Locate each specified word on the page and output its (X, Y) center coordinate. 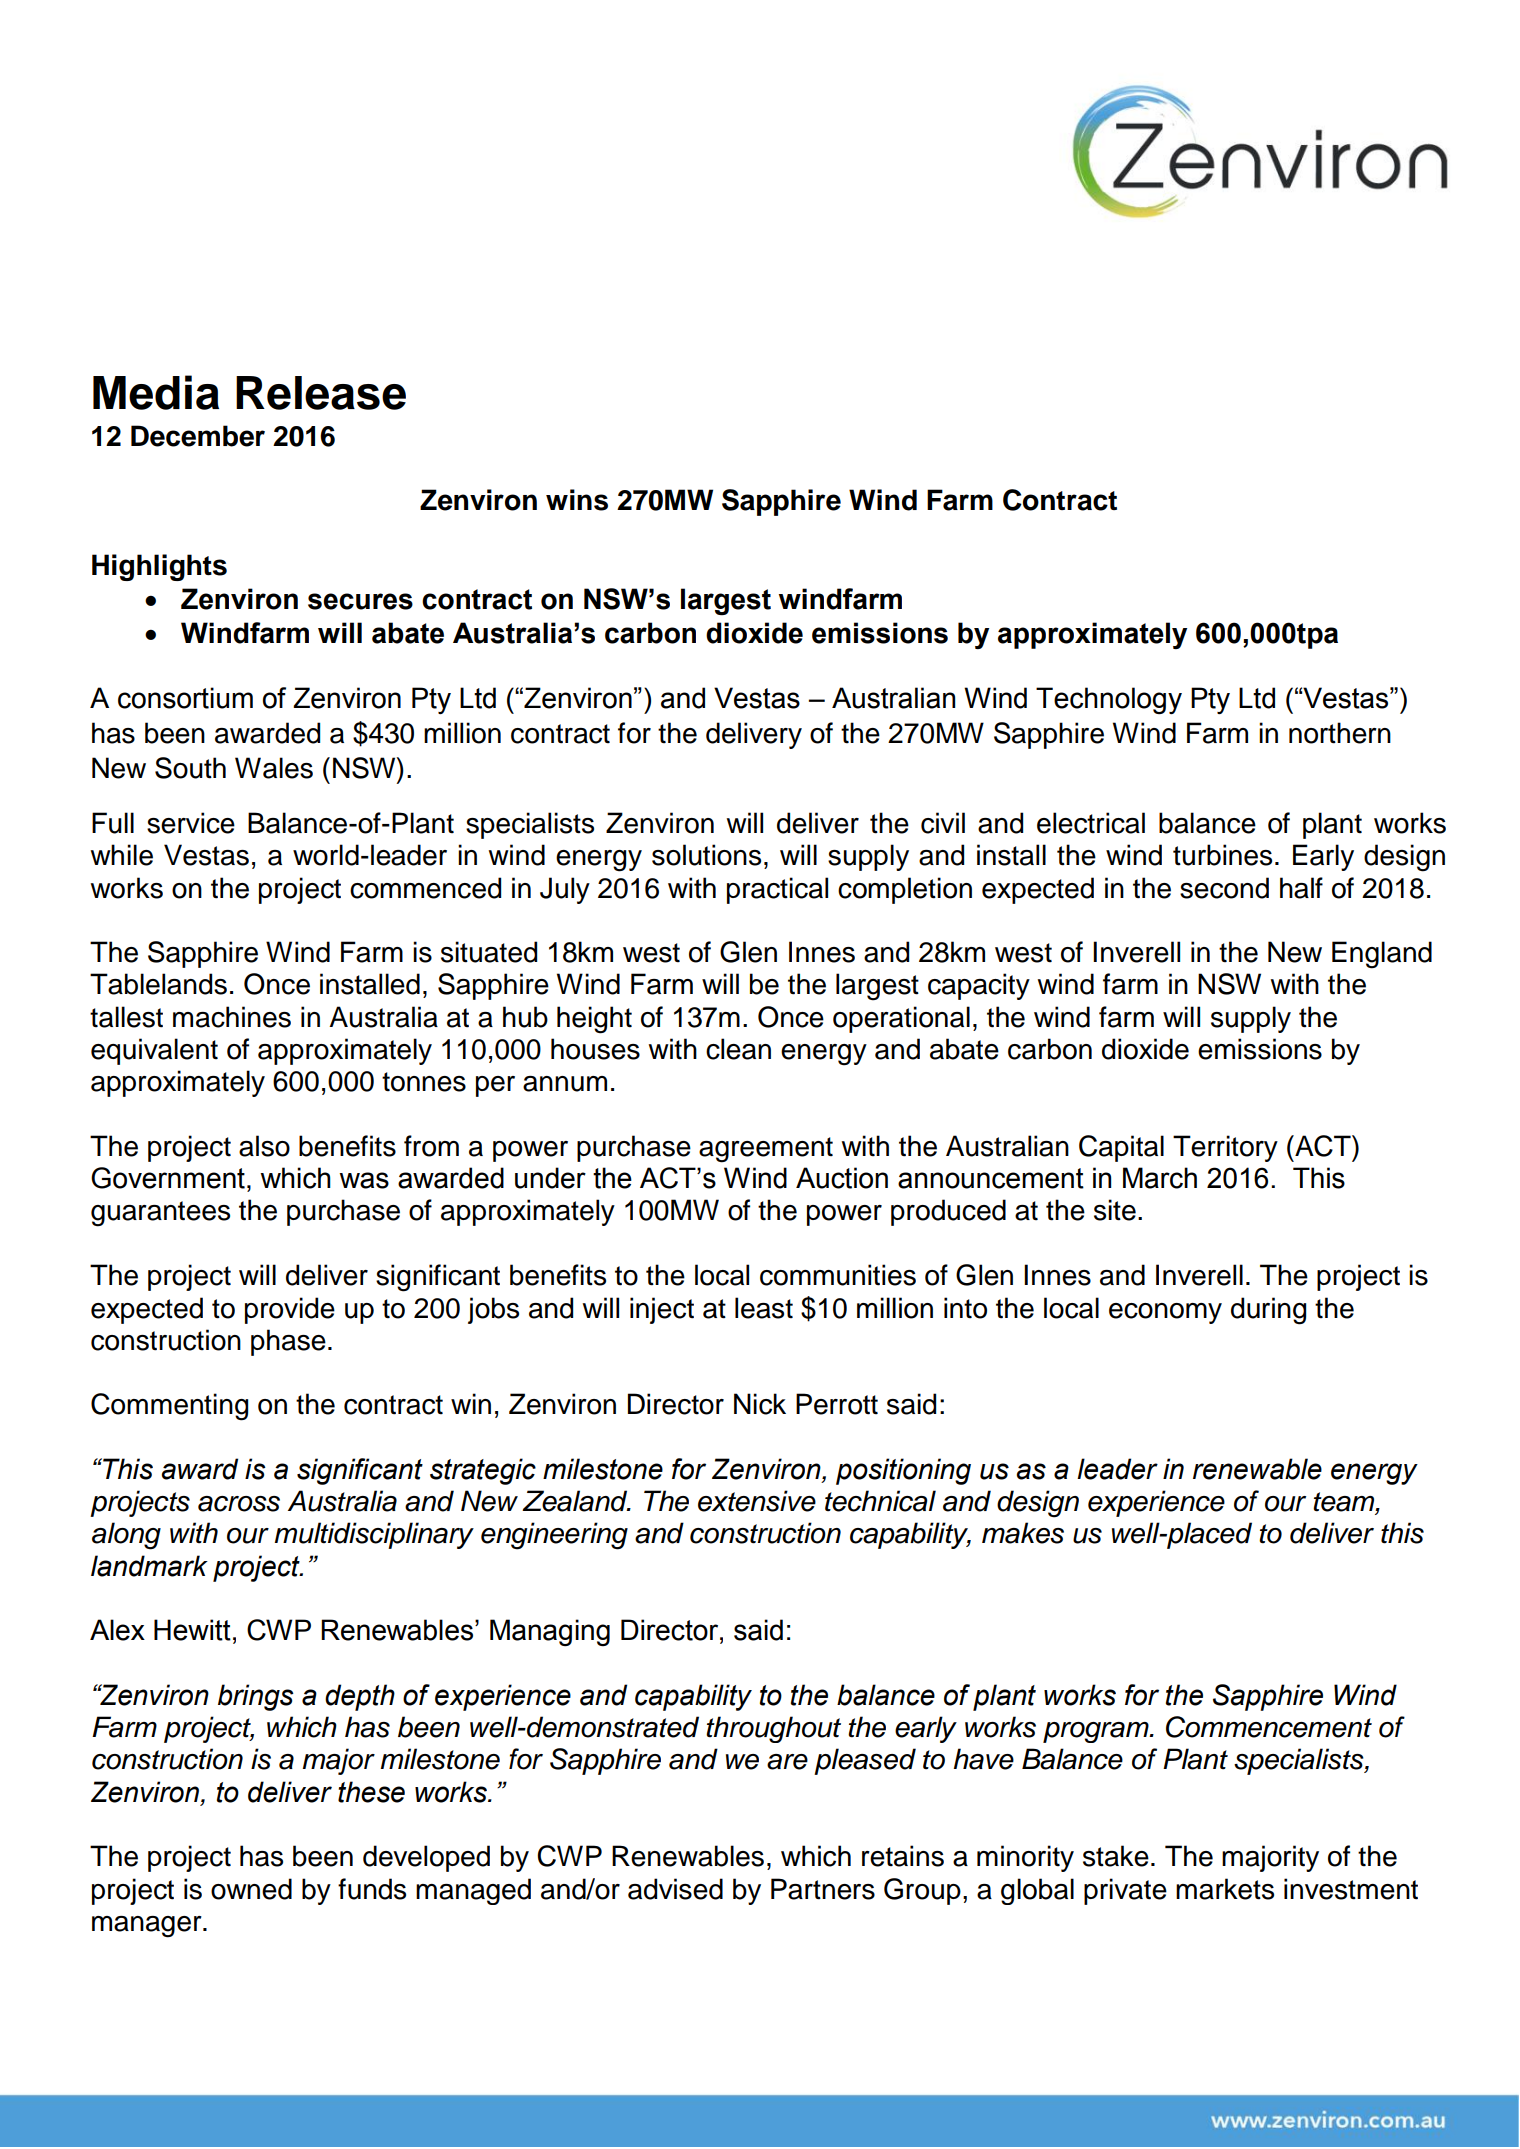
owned (251, 1889)
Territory (1225, 1148)
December (198, 436)
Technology (1109, 700)
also (264, 1146)
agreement (766, 1150)
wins (577, 500)
